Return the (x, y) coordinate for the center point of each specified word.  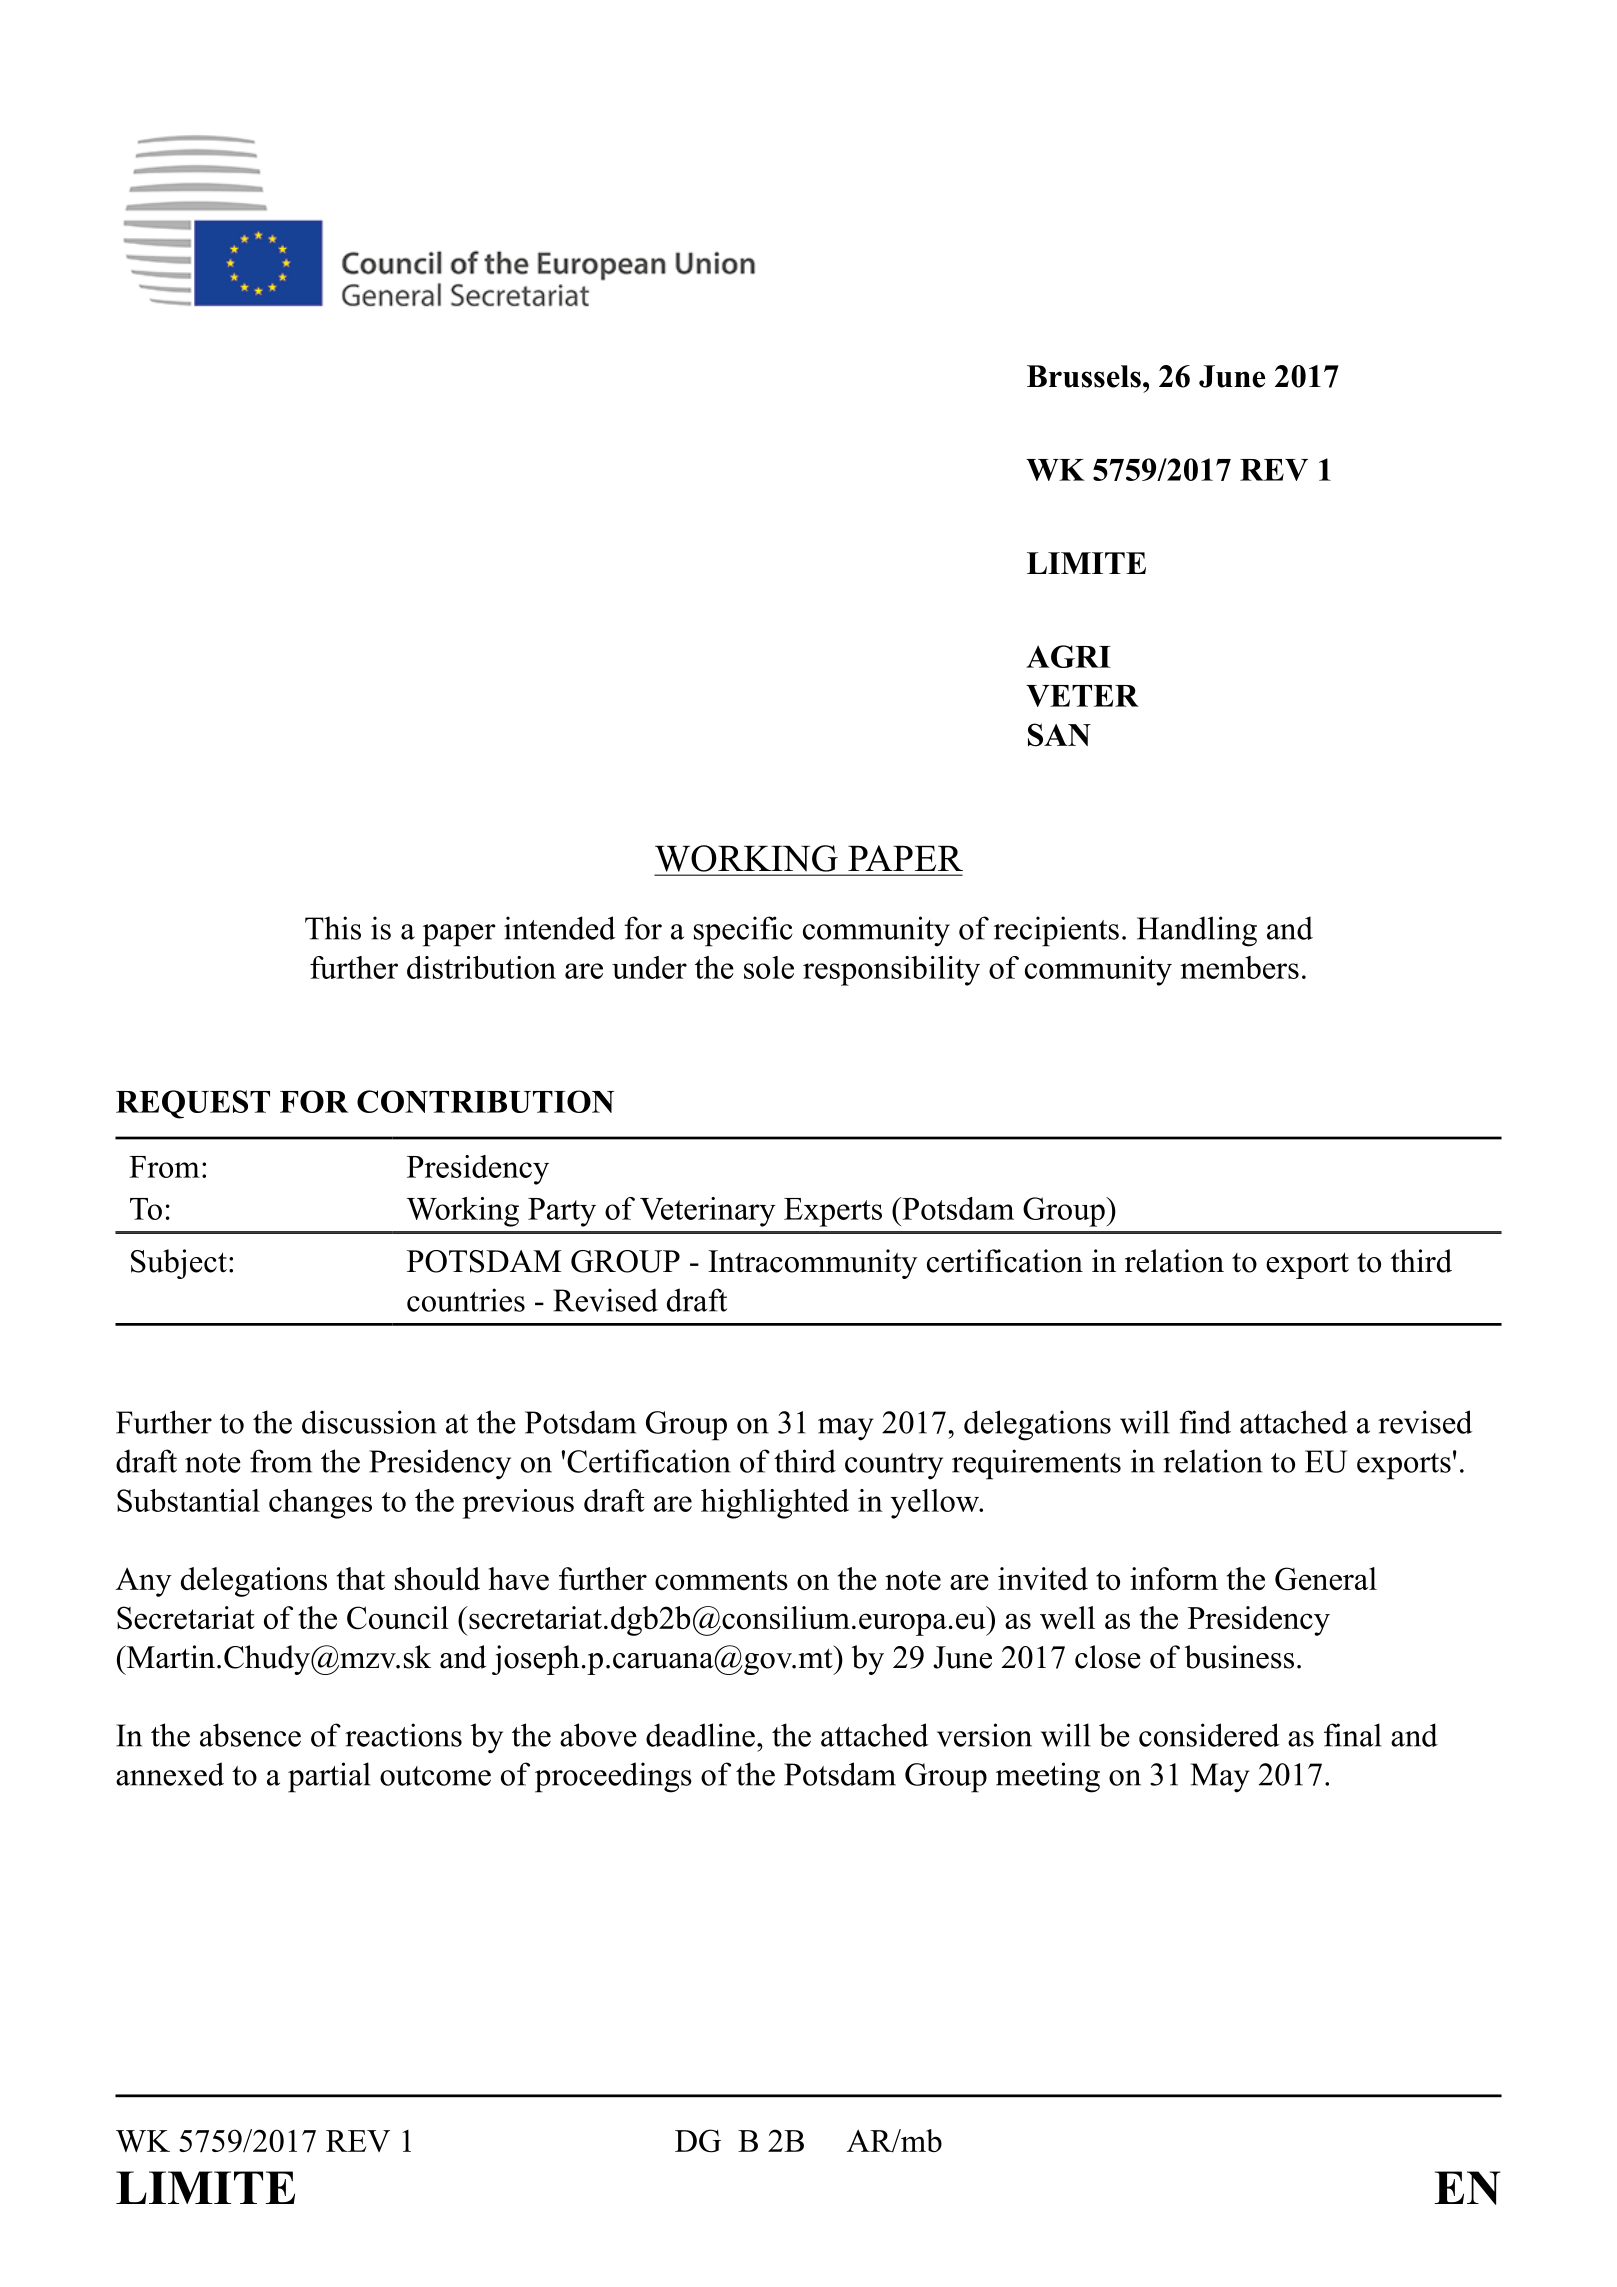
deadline (700, 1735)
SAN (1059, 735)
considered (1209, 1735)
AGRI (1068, 656)
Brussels (1084, 376)
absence (250, 1735)
